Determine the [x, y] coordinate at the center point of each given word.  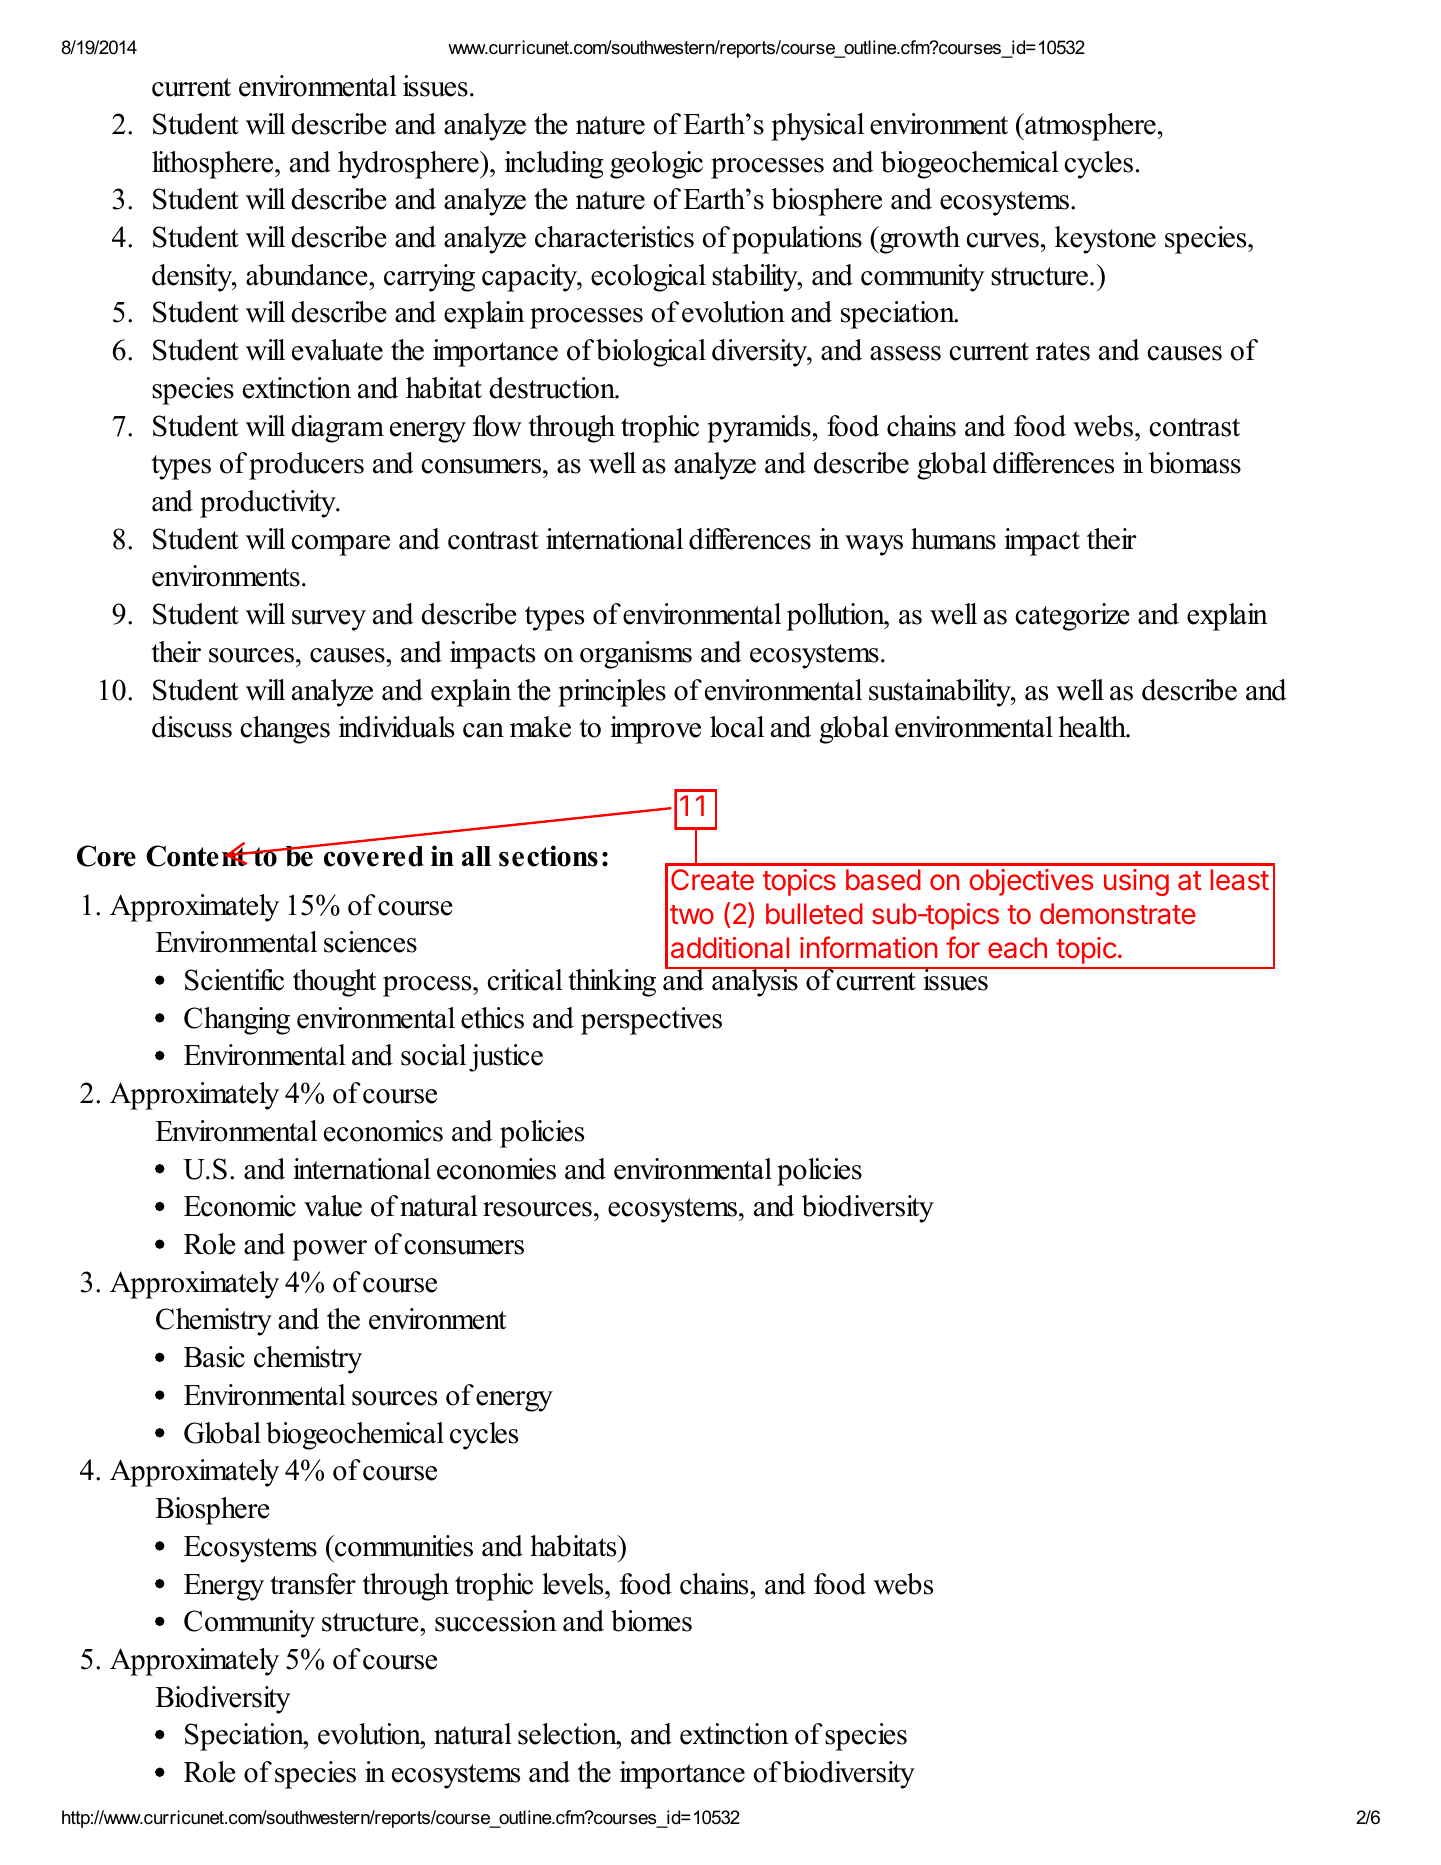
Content [197, 855]
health [1093, 727]
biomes [651, 1621]
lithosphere [214, 165]
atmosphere [1089, 127]
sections [548, 856]
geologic [656, 165]
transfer [313, 1584]
